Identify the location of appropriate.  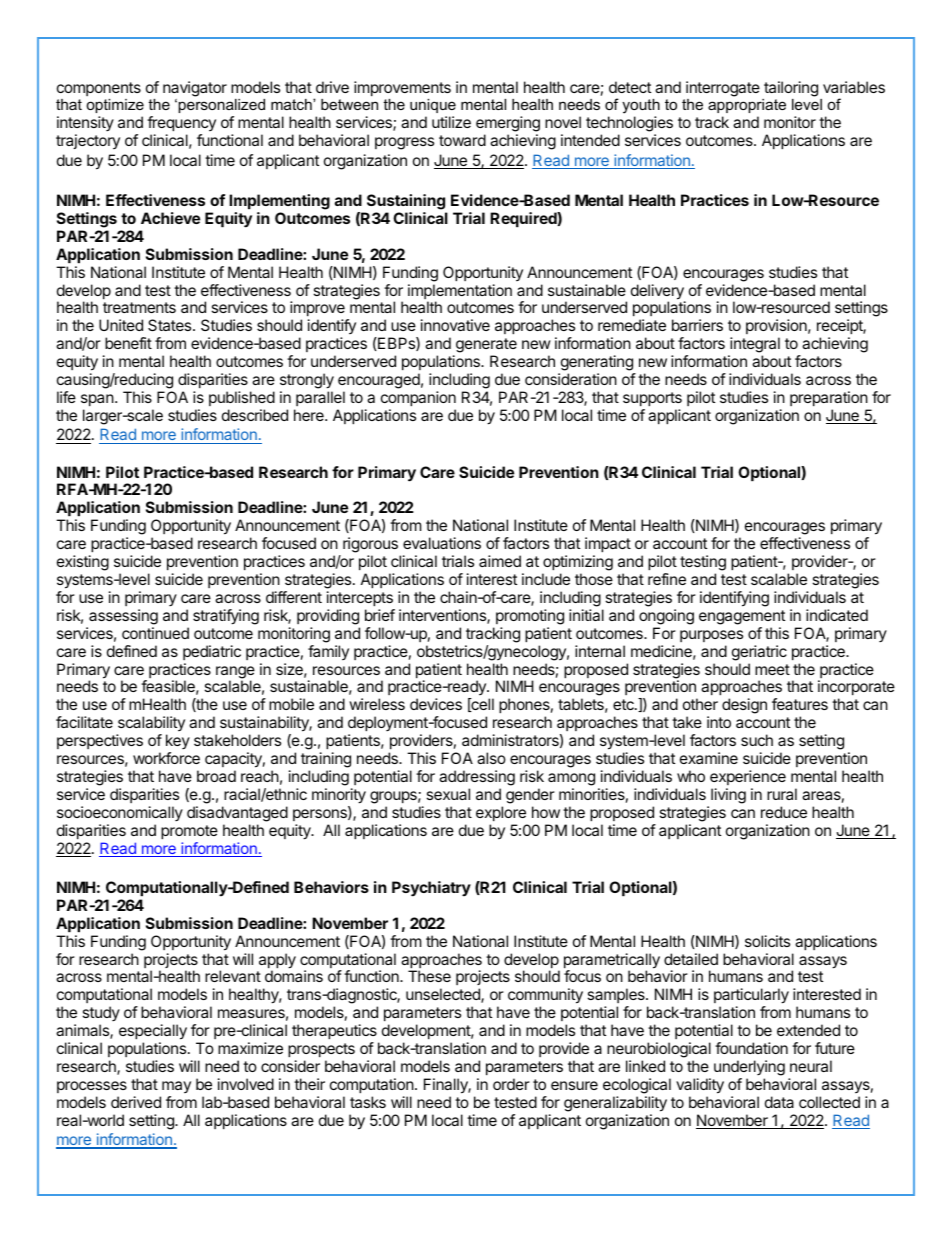
(747, 108).
